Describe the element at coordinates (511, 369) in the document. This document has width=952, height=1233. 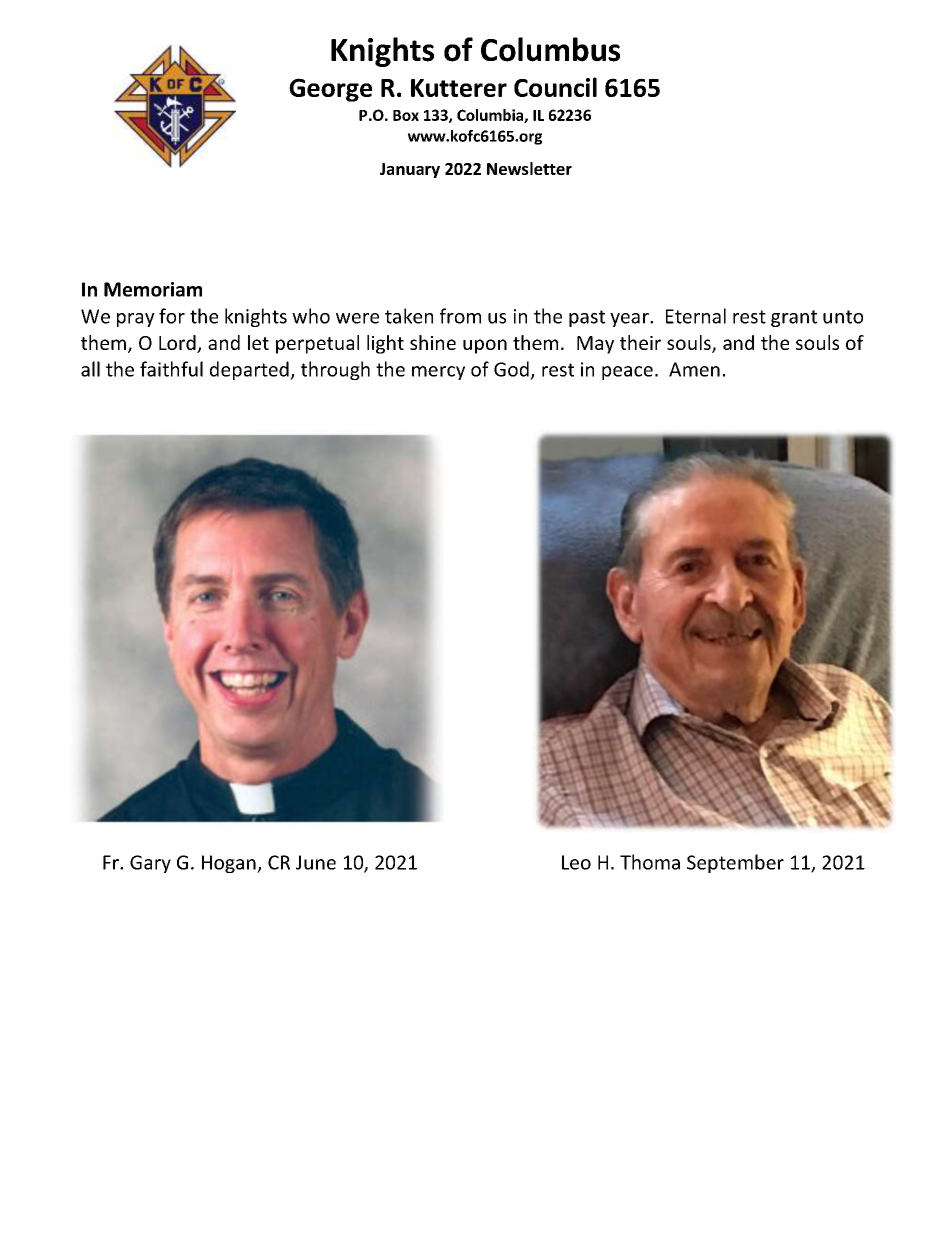
I see `God` at that location.
